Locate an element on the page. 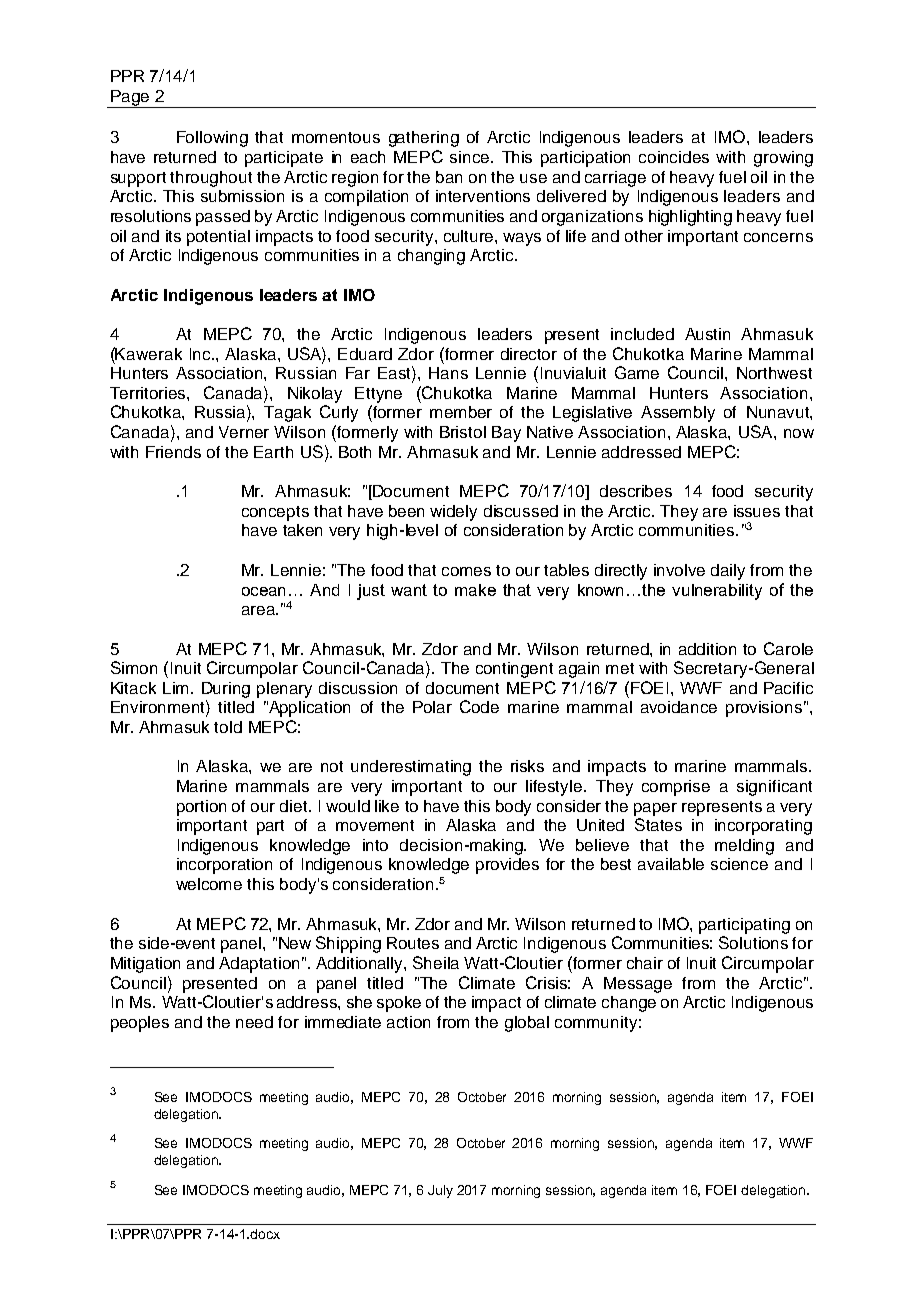 The image size is (924, 1308). coincides is located at coordinates (674, 157).
